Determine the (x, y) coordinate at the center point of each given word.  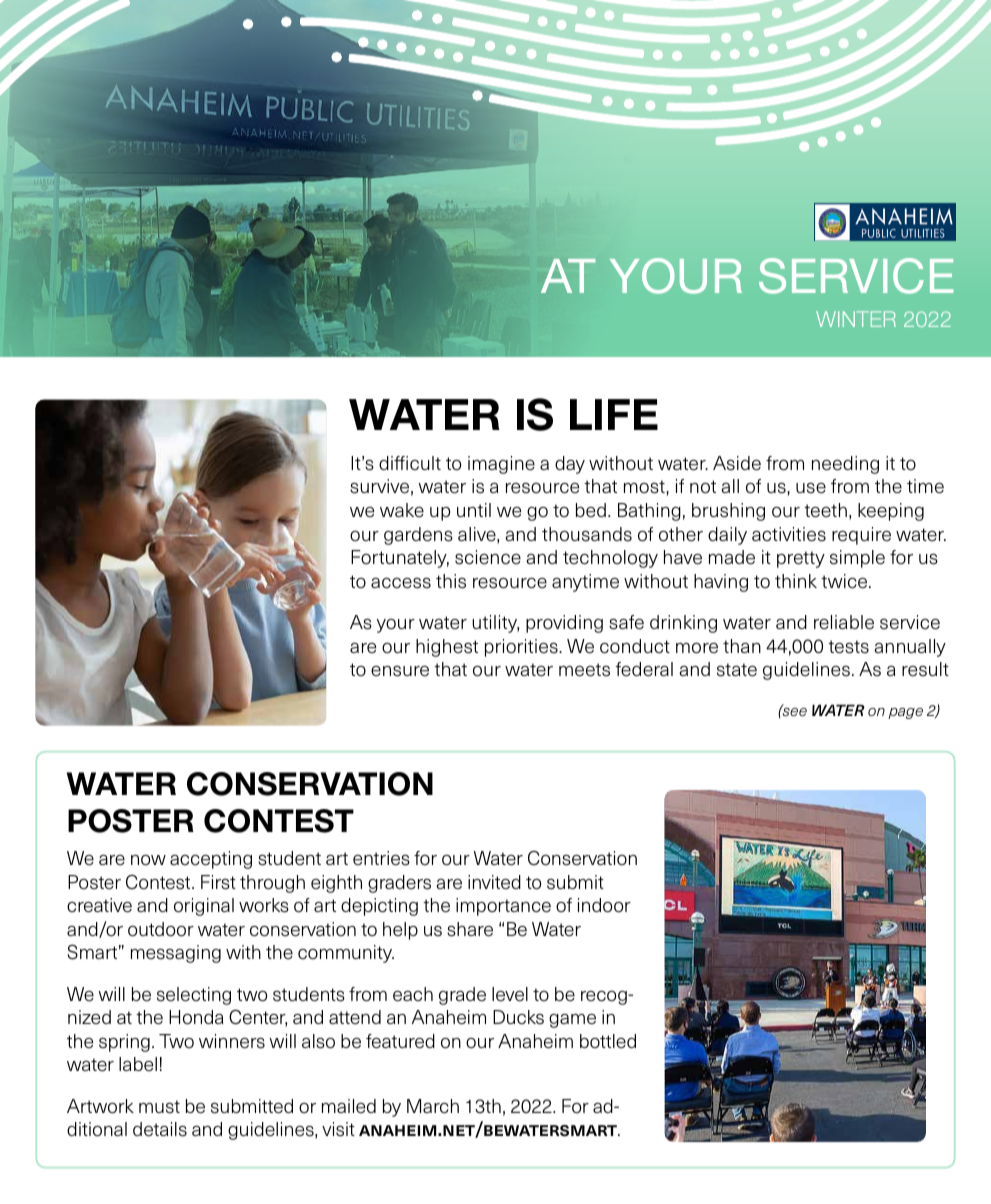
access (401, 583)
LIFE (614, 414)
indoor (604, 905)
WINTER (856, 319)
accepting (211, 860)
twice (845, 581)
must (159, 1107)
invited (494, 882)
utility (495, 624)
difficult (410, 463)
